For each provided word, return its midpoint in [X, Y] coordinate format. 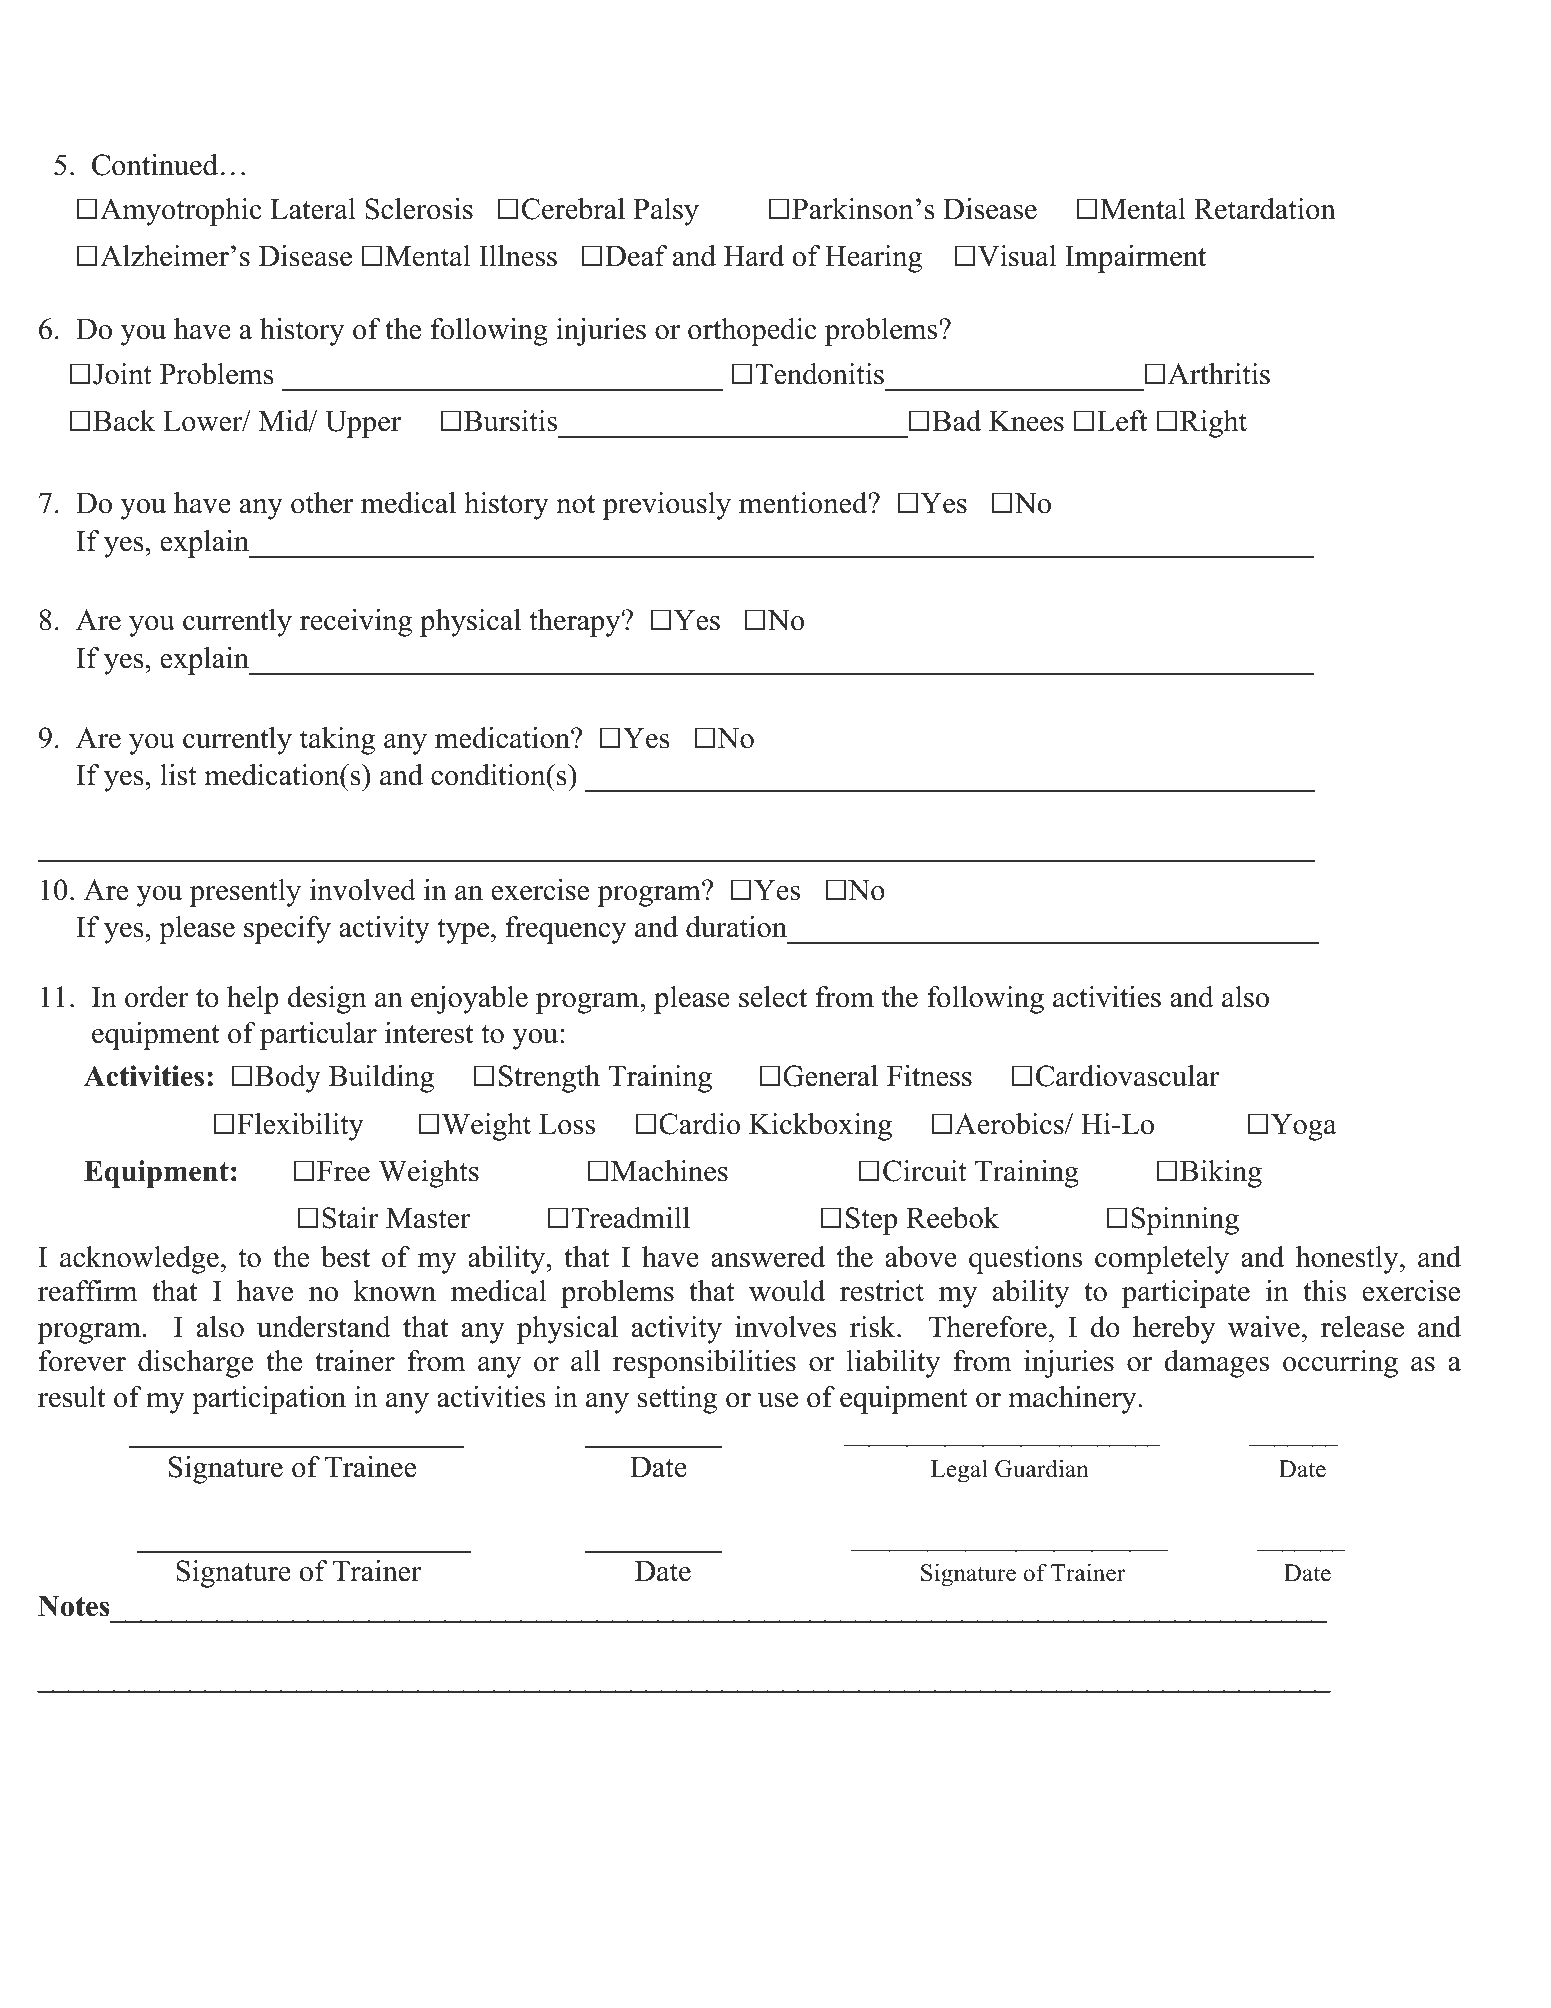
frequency [566, 930]
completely [1162, 1260]
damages [1216, 1364]
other [322, 503]
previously [667, 506]
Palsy [666, 212]
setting [677, 1400]
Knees [1026, 421]
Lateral [313, 209]
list [178, 775]
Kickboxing [820, 1127]
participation [269, 1400]
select [773, 997]
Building [381, 1079]
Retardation [1265, 209]
